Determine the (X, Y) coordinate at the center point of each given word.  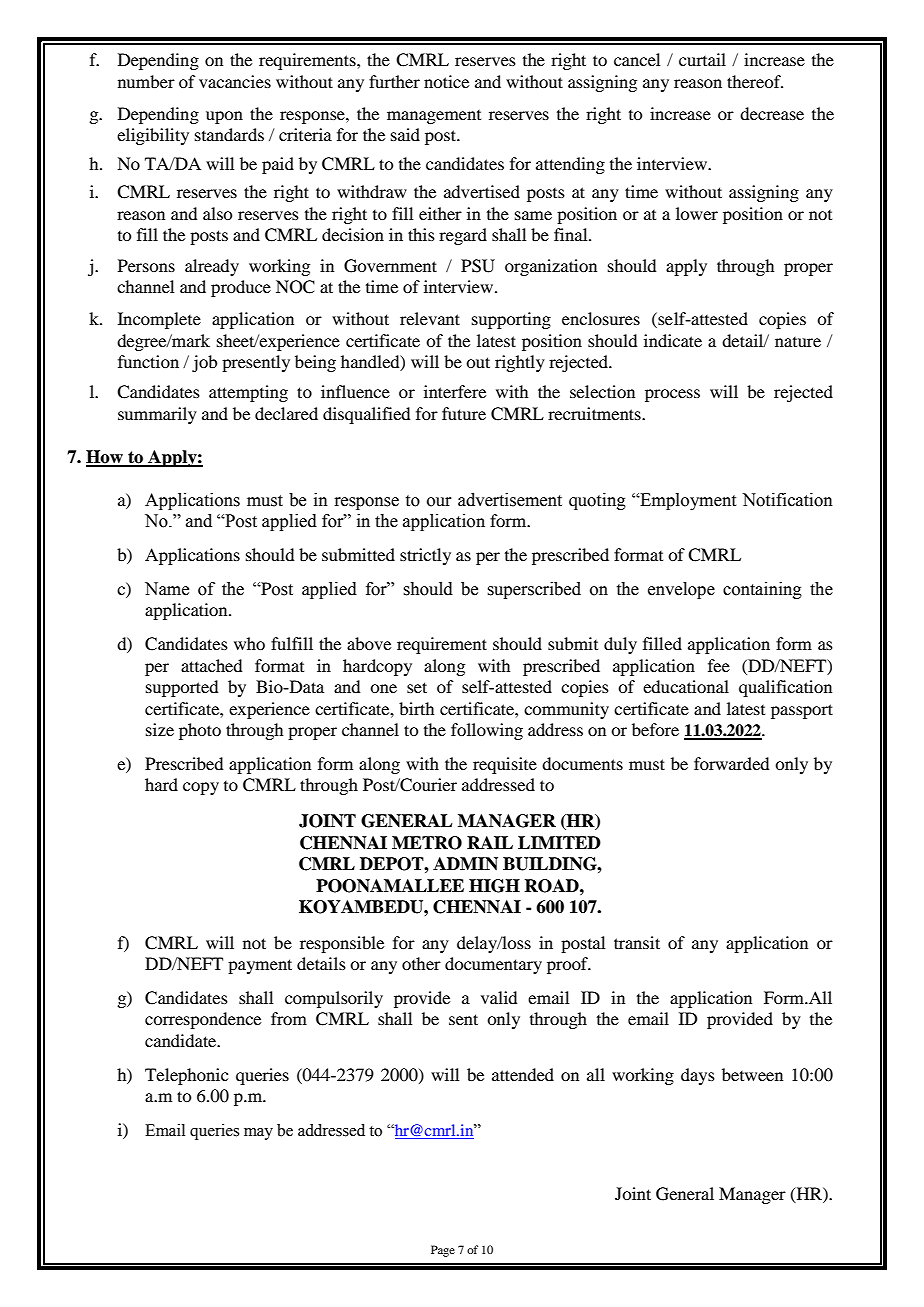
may (258, 1134)
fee (719, 665)
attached (211, 665)
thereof (755, 81)
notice (446, 81)
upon (224, 117)
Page (443, 1251)
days (698, 1076)
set (417, 687)
